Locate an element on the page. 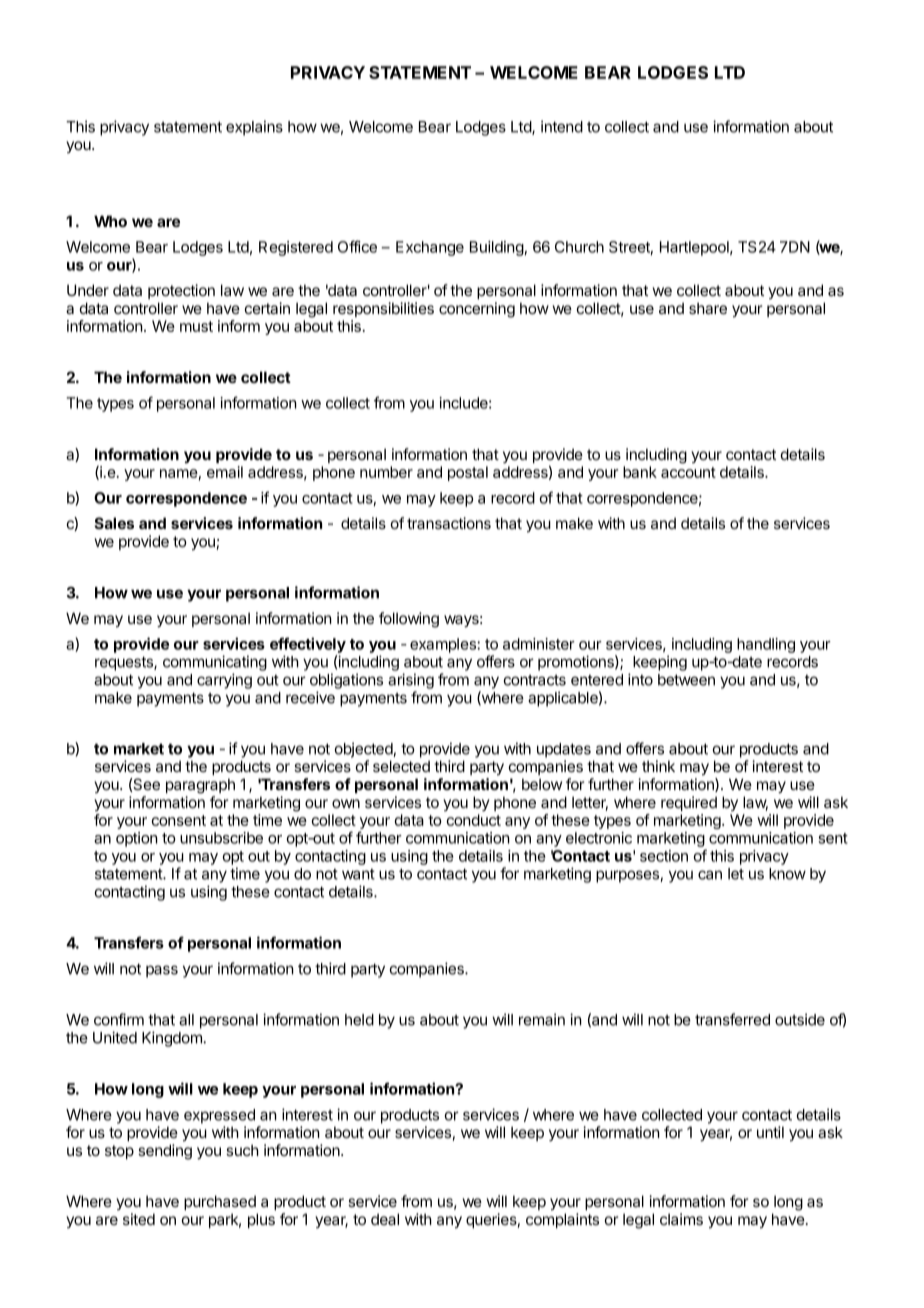  option is located at coordinates (137, 839).
